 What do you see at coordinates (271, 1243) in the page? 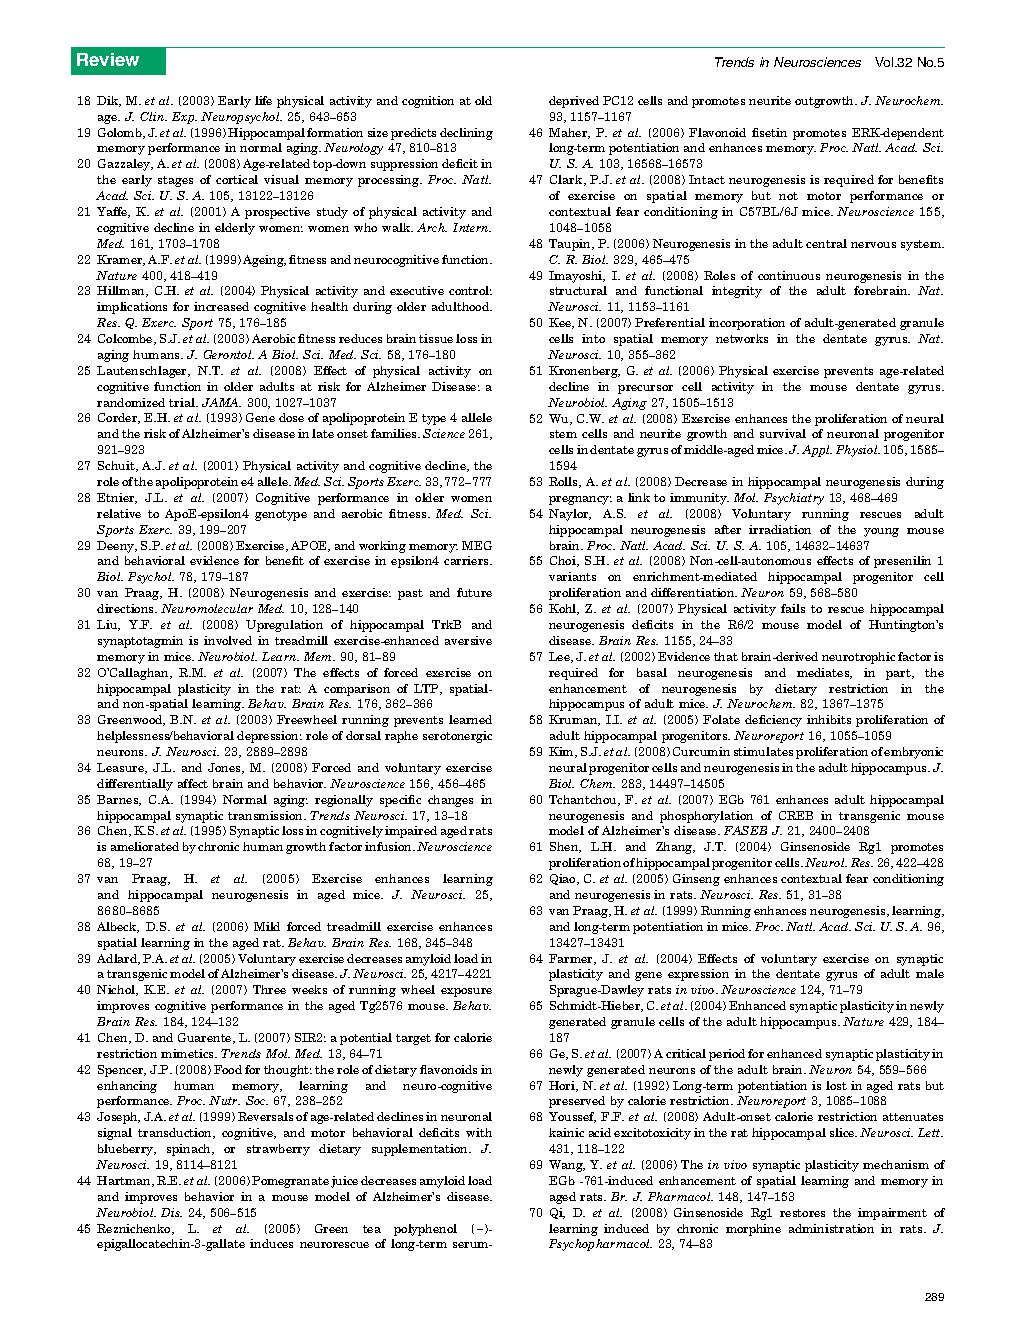
I see `induces` at bounding box center [271, 1243].
